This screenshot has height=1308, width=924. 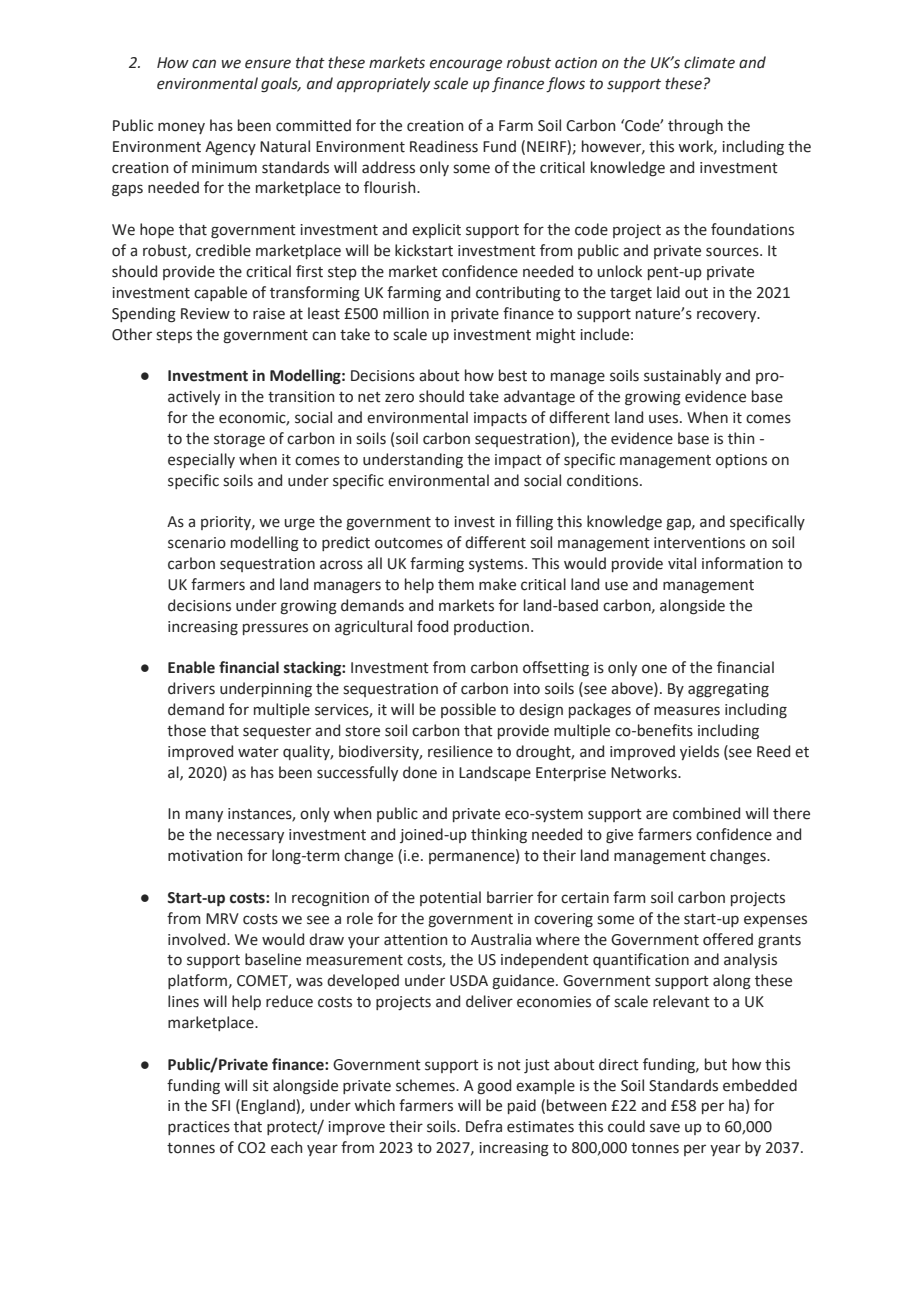 I want to click on especially, so click(x=201, y=460).
